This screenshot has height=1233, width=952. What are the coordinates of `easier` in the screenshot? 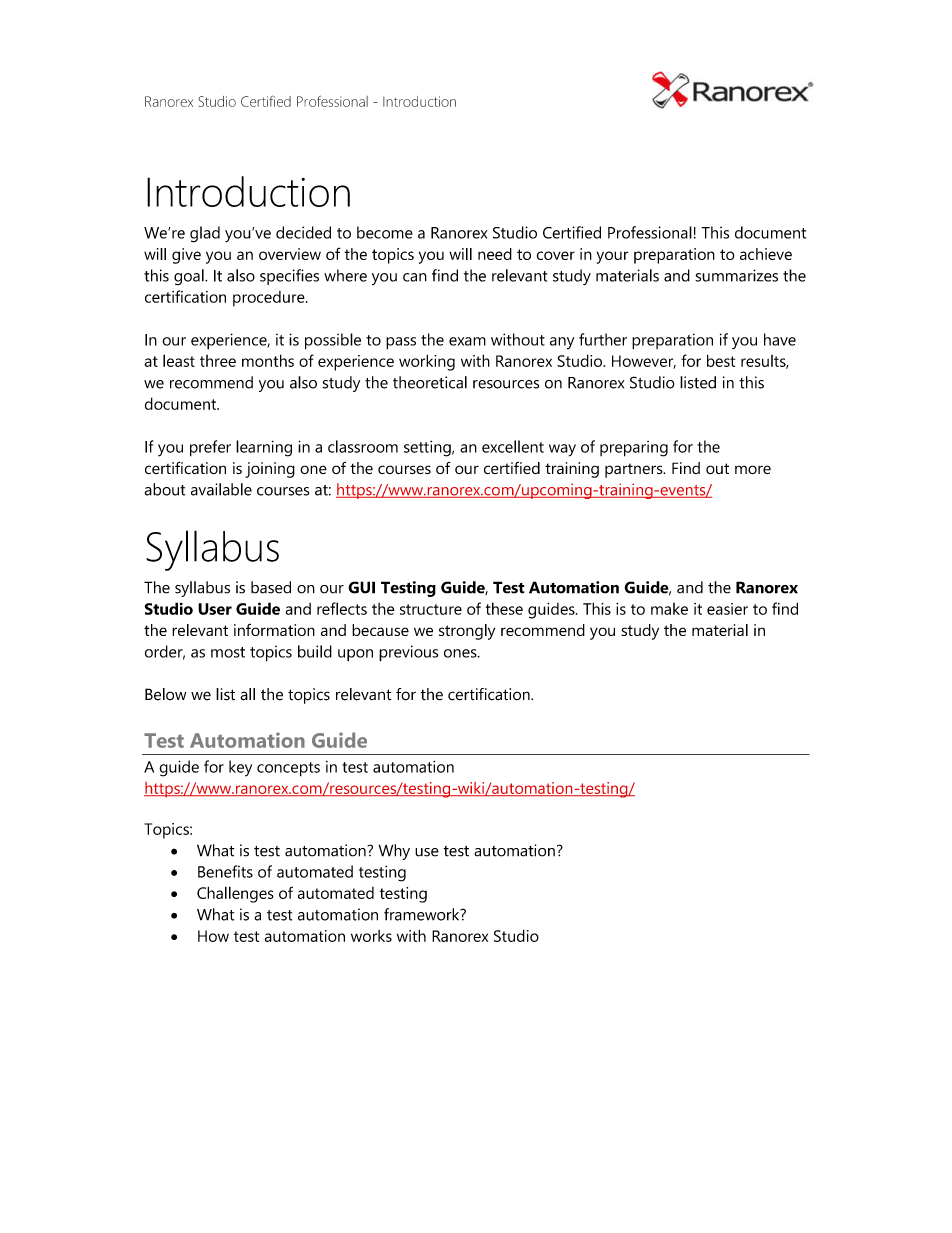 It's located at (727, 609).
